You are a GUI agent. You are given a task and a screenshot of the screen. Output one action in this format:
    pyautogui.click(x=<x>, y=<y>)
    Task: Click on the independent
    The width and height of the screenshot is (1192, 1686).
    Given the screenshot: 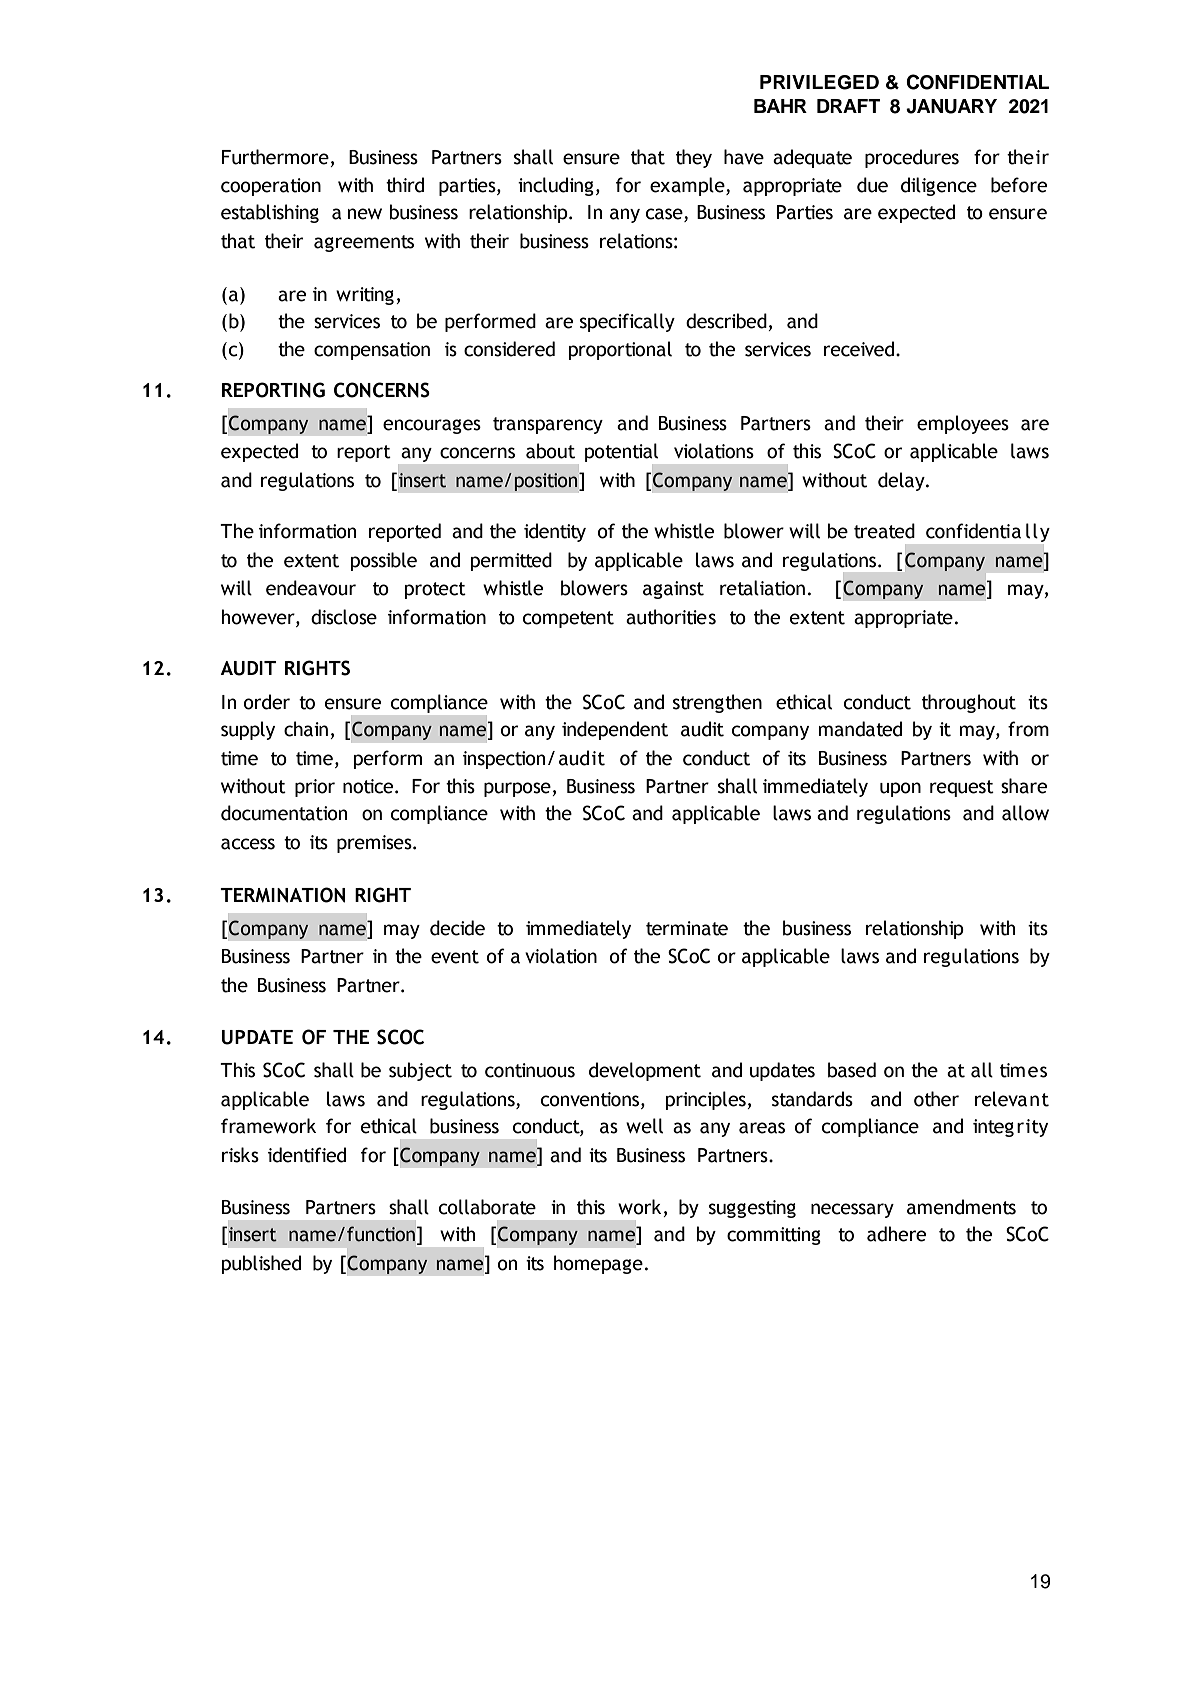 What is the action you would take?
    pyautogui.click(x=615, y=730)
